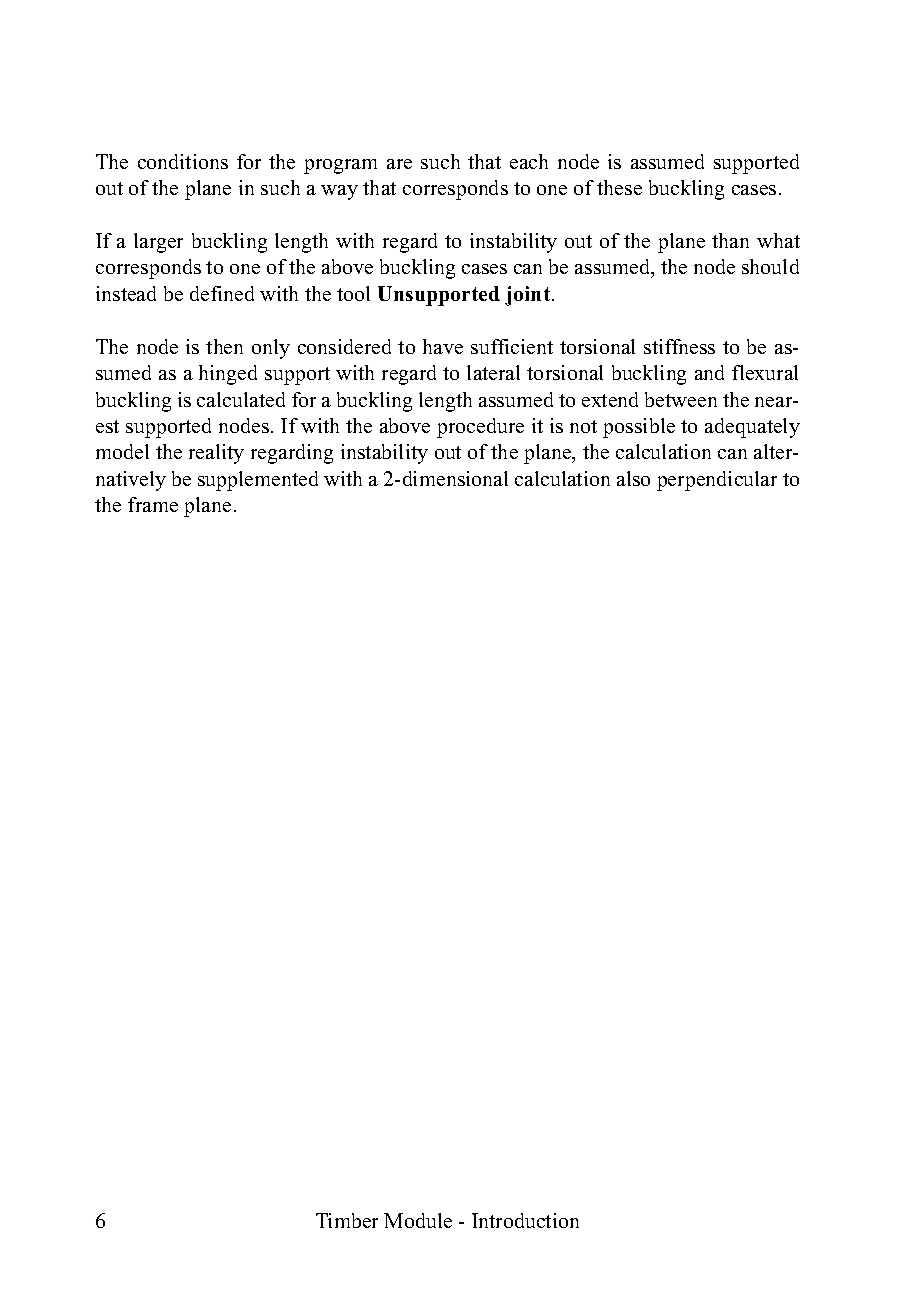 This screenshot has width=924, height=1310. I want to click on are, so click(399, 164).
